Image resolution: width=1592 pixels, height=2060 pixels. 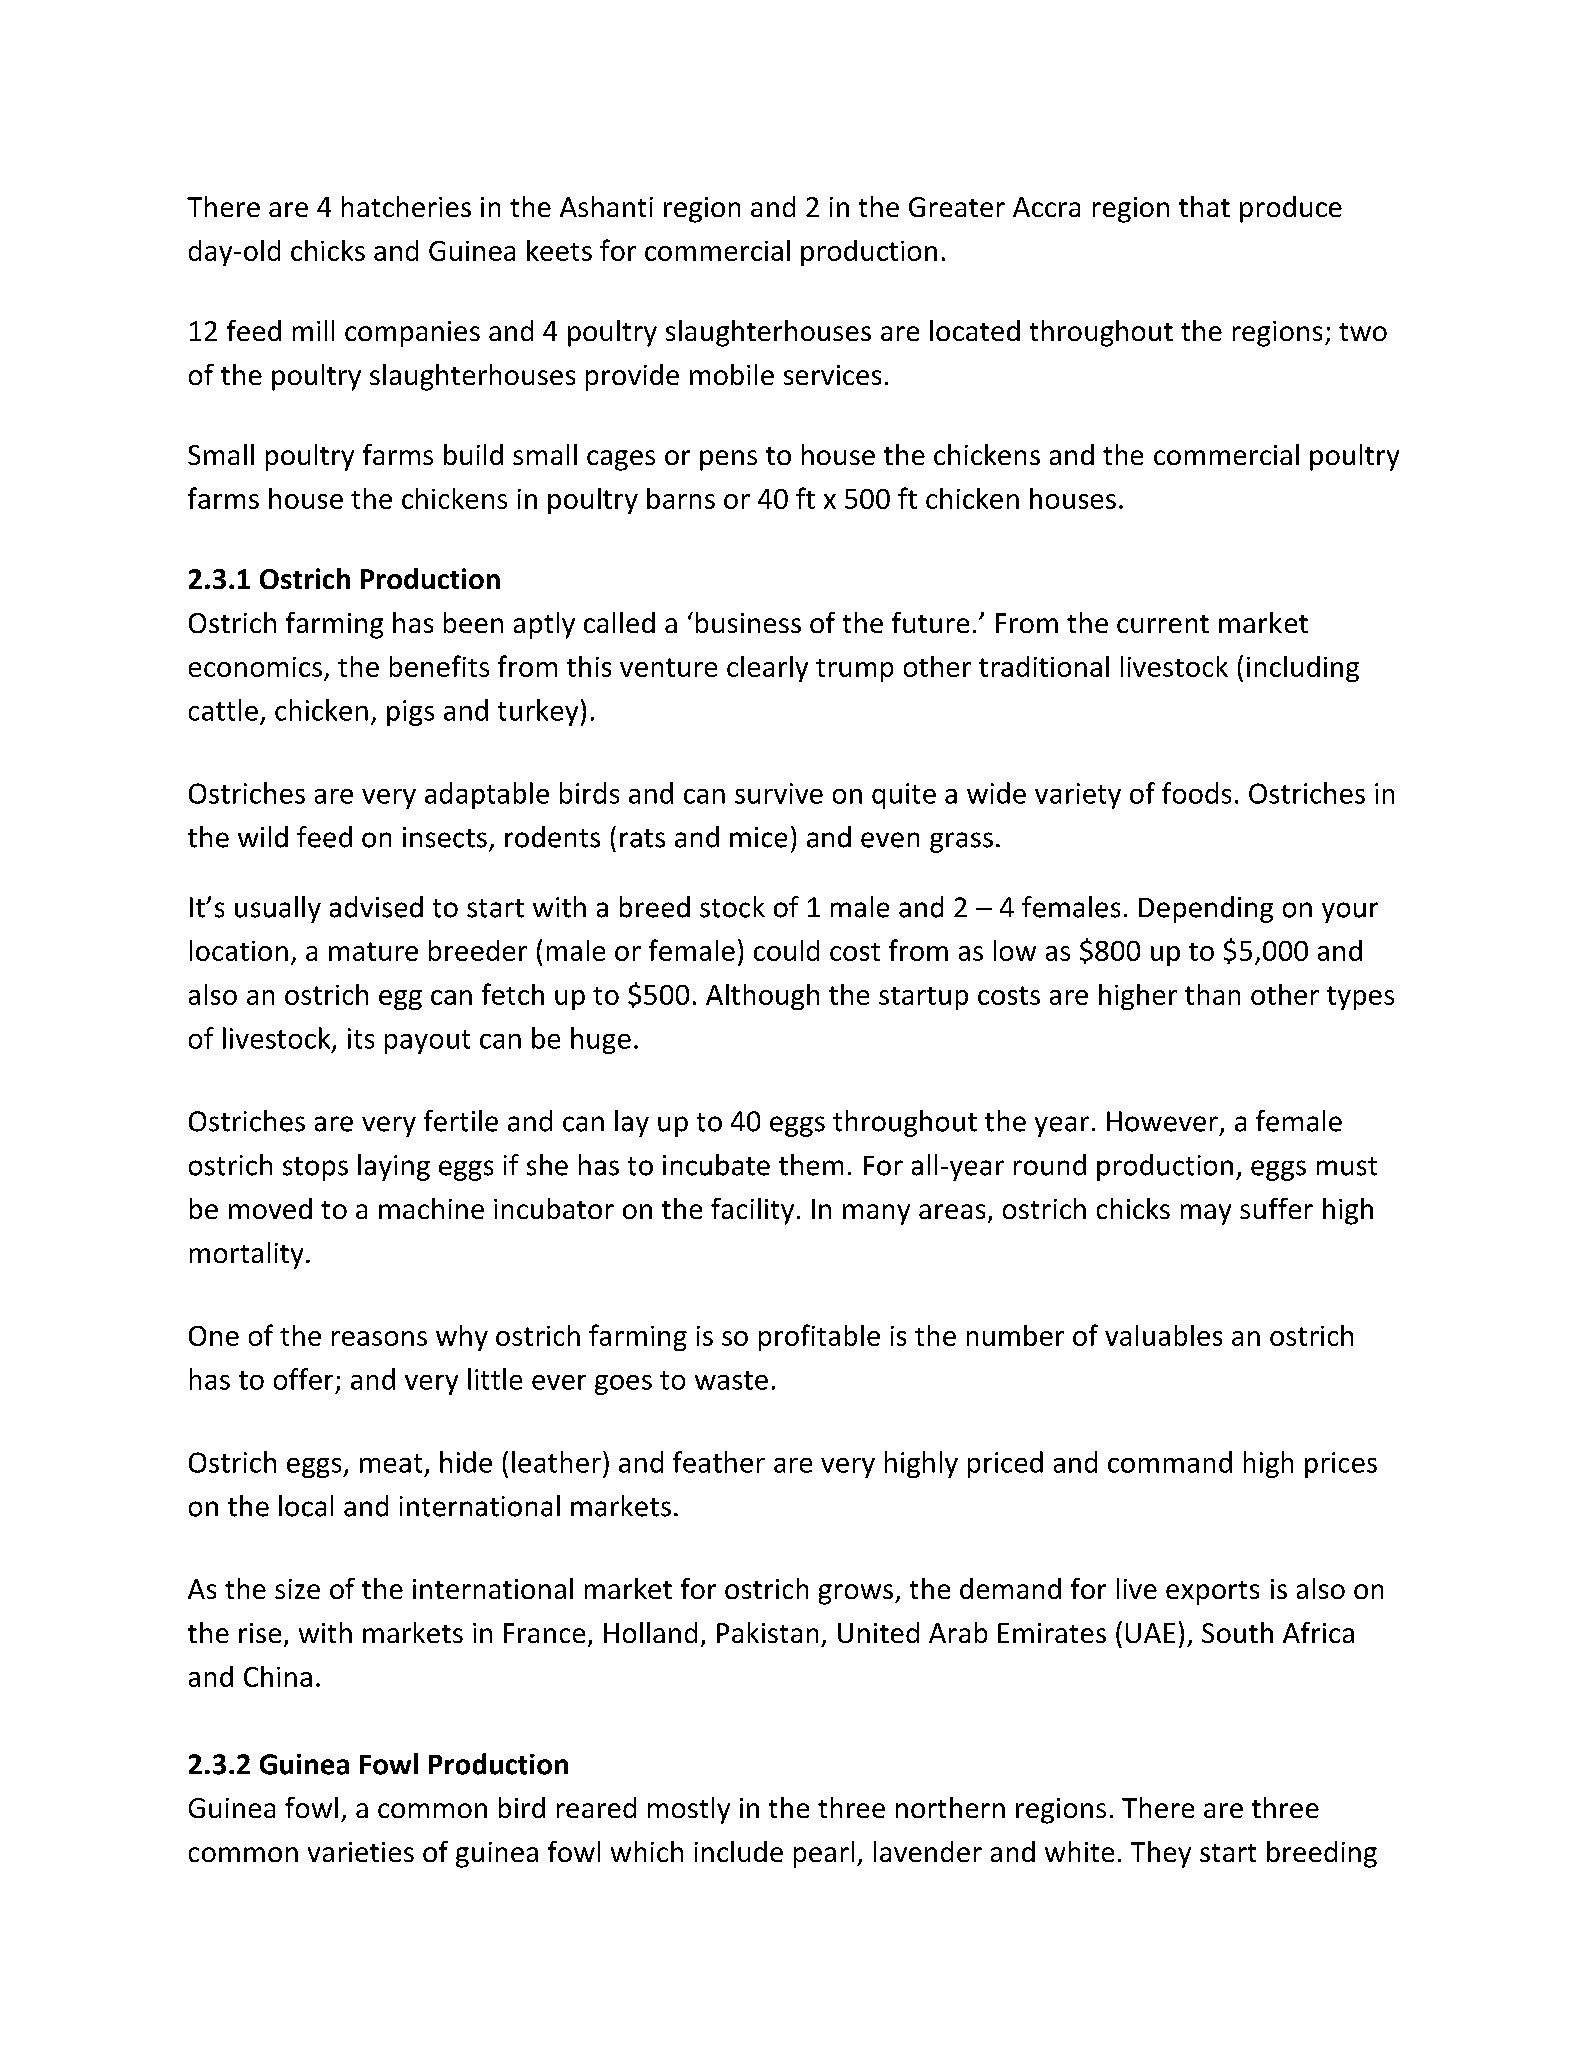 I want to click on varieties, so click(x=361, y=1852).
